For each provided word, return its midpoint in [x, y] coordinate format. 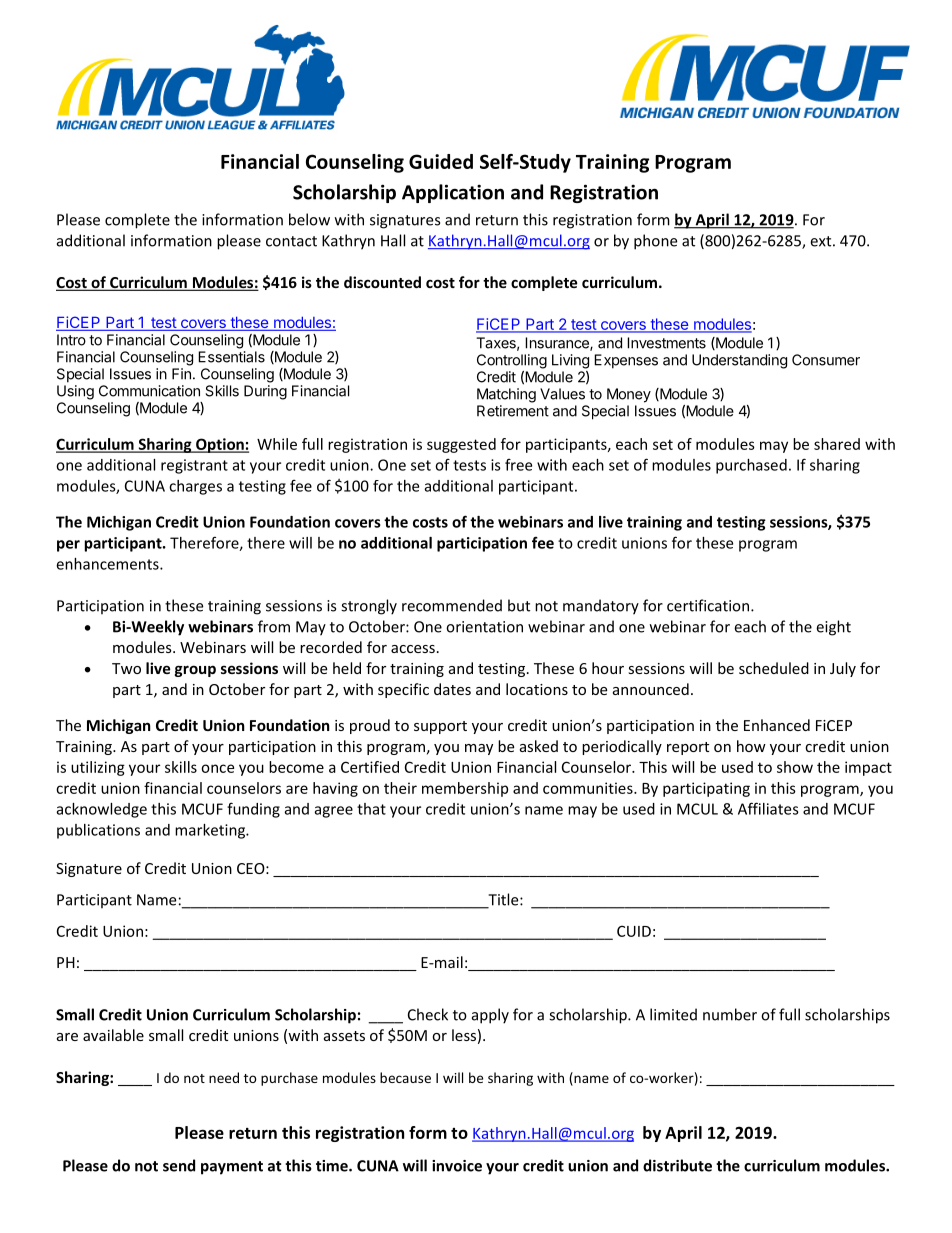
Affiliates [768, 808]
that [371, 809]
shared [837, 444]
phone [655, 242]
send [179, 1165]
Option [220, 445]
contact [291, 241]
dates [452, 689]
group [195, 671]
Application [453, 193]
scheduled [774, 668]
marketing [211, 831]
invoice [457, 1166]
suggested [461, 445]
